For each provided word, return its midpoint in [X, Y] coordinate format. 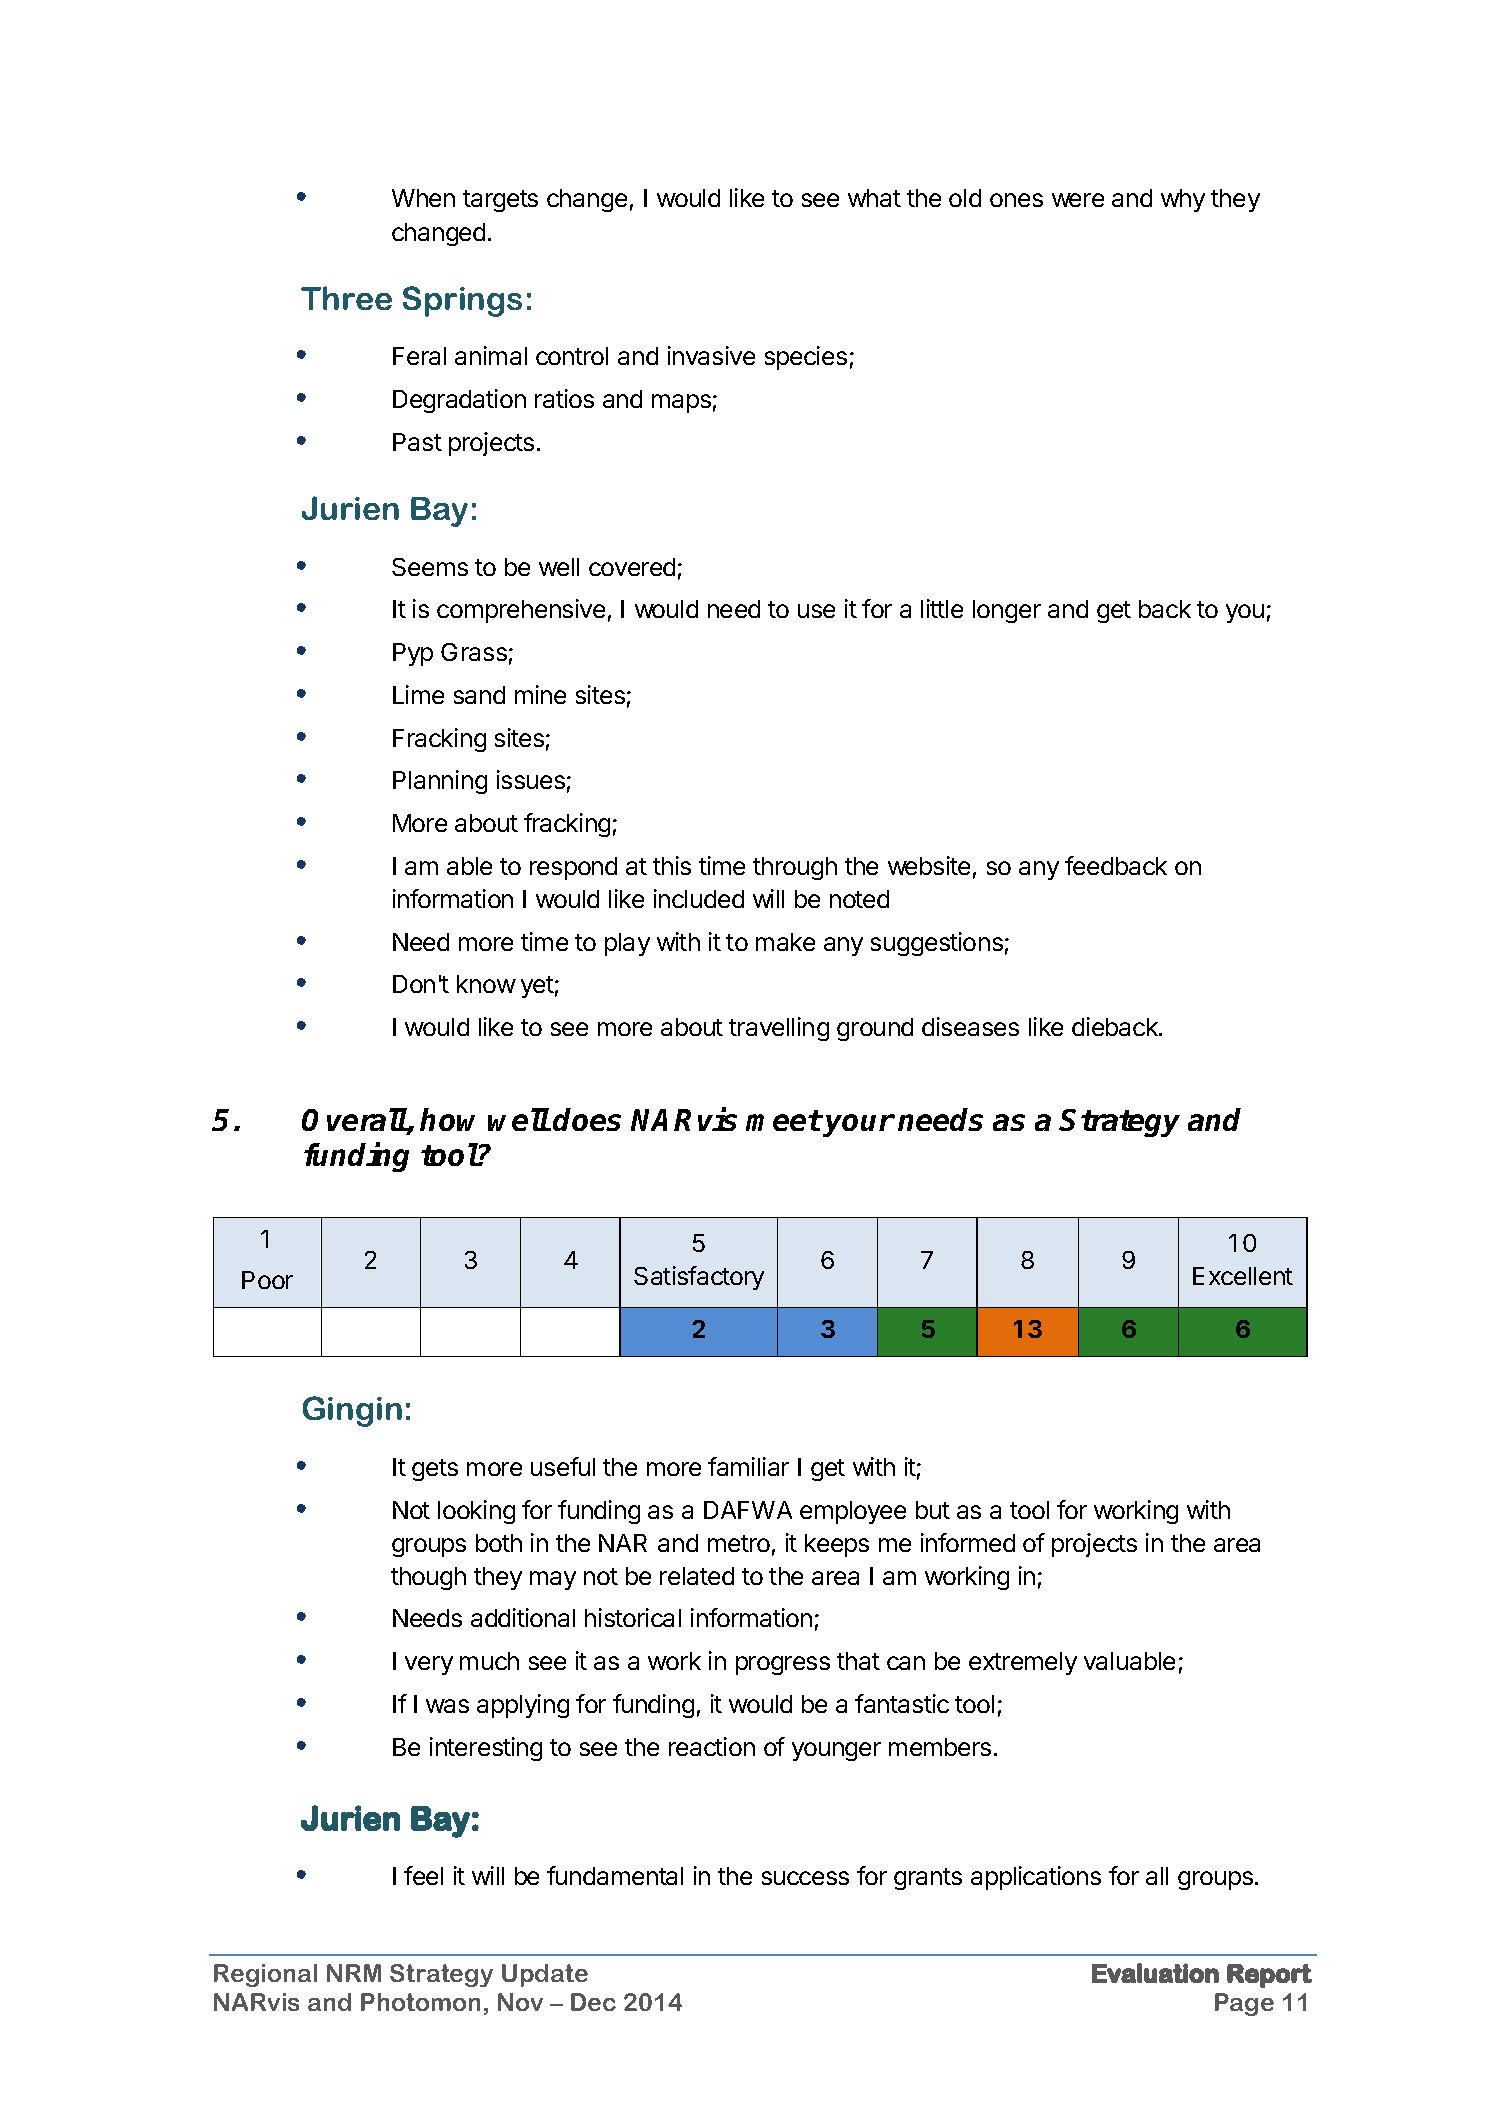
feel [423, 1875]
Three [346, 298]
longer [1007, 611]
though [428, 1578]
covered [632, 567]
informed [968, 1542]
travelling [779, 1029]
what [874, 198]
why [1183, 200]
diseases [970, 1026]
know [486, 984]
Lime [418, 694]
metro [739, 1543]
